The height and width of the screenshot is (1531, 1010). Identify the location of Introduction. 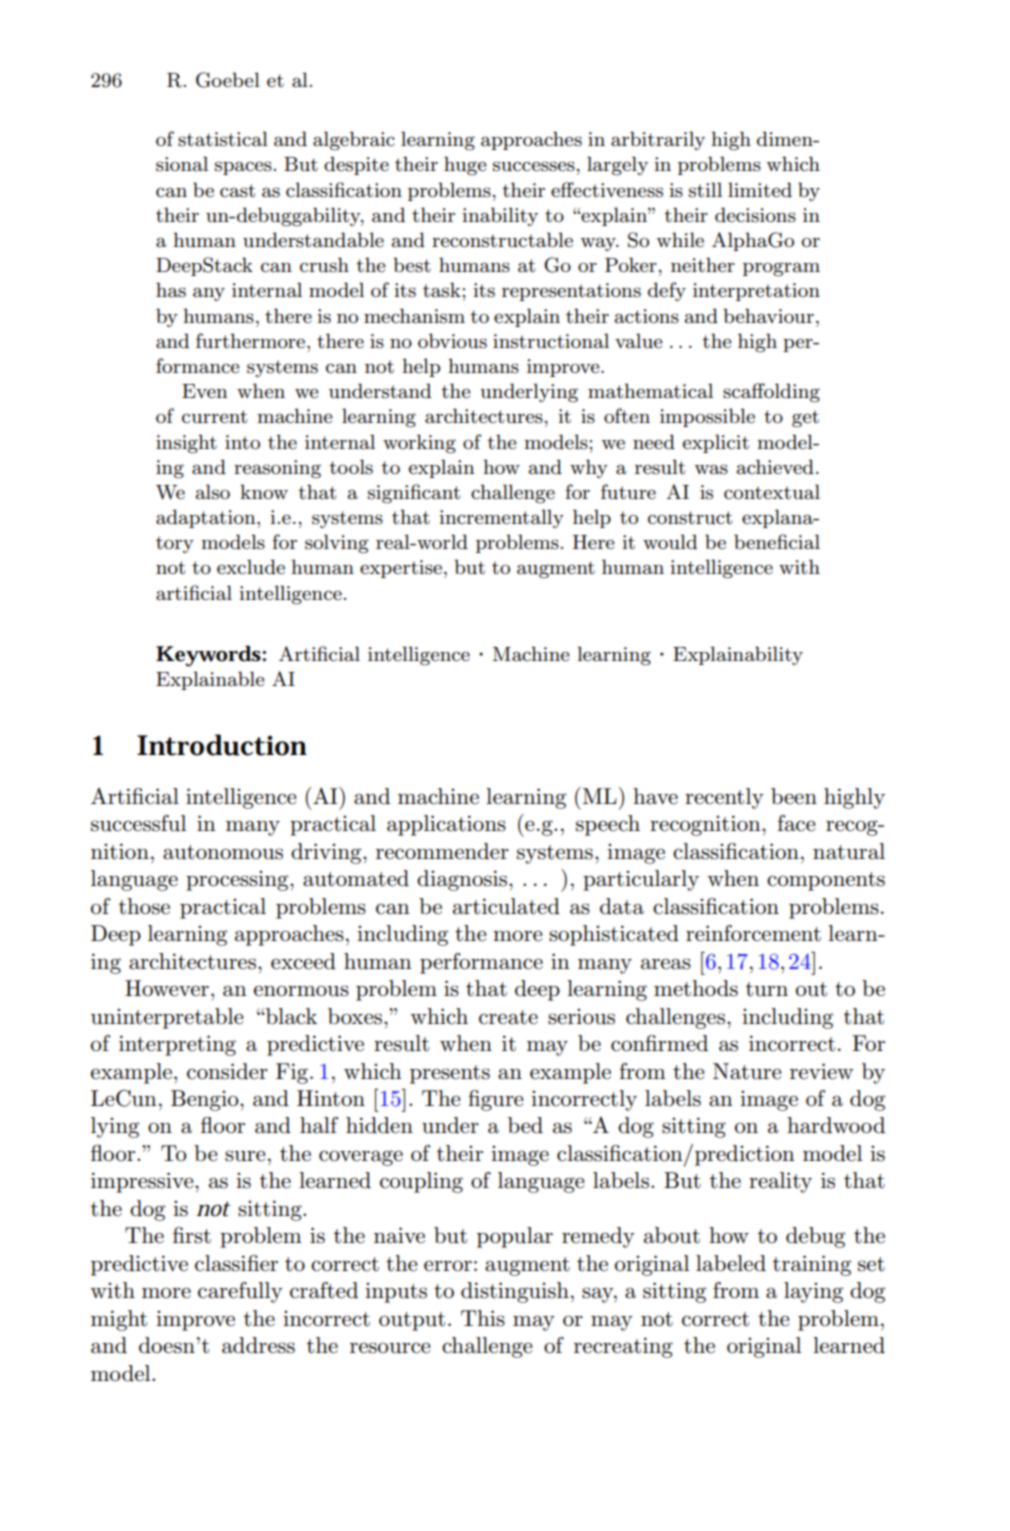
(222, 745).
